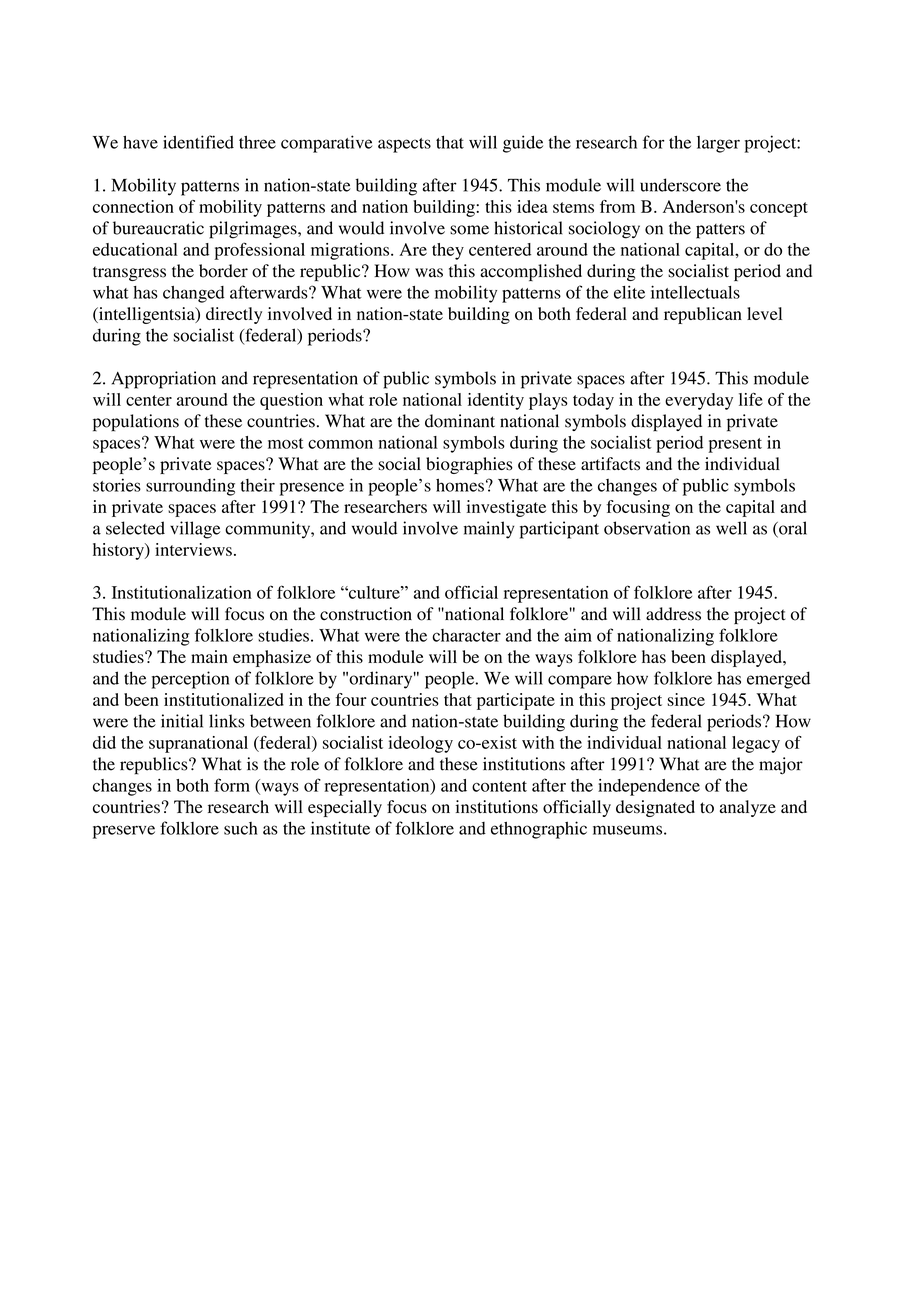 This page has height=1308, width=924. What do you see at coordinates (241, 828) in the page?
I see `such` at bounding box center [241, 828].
